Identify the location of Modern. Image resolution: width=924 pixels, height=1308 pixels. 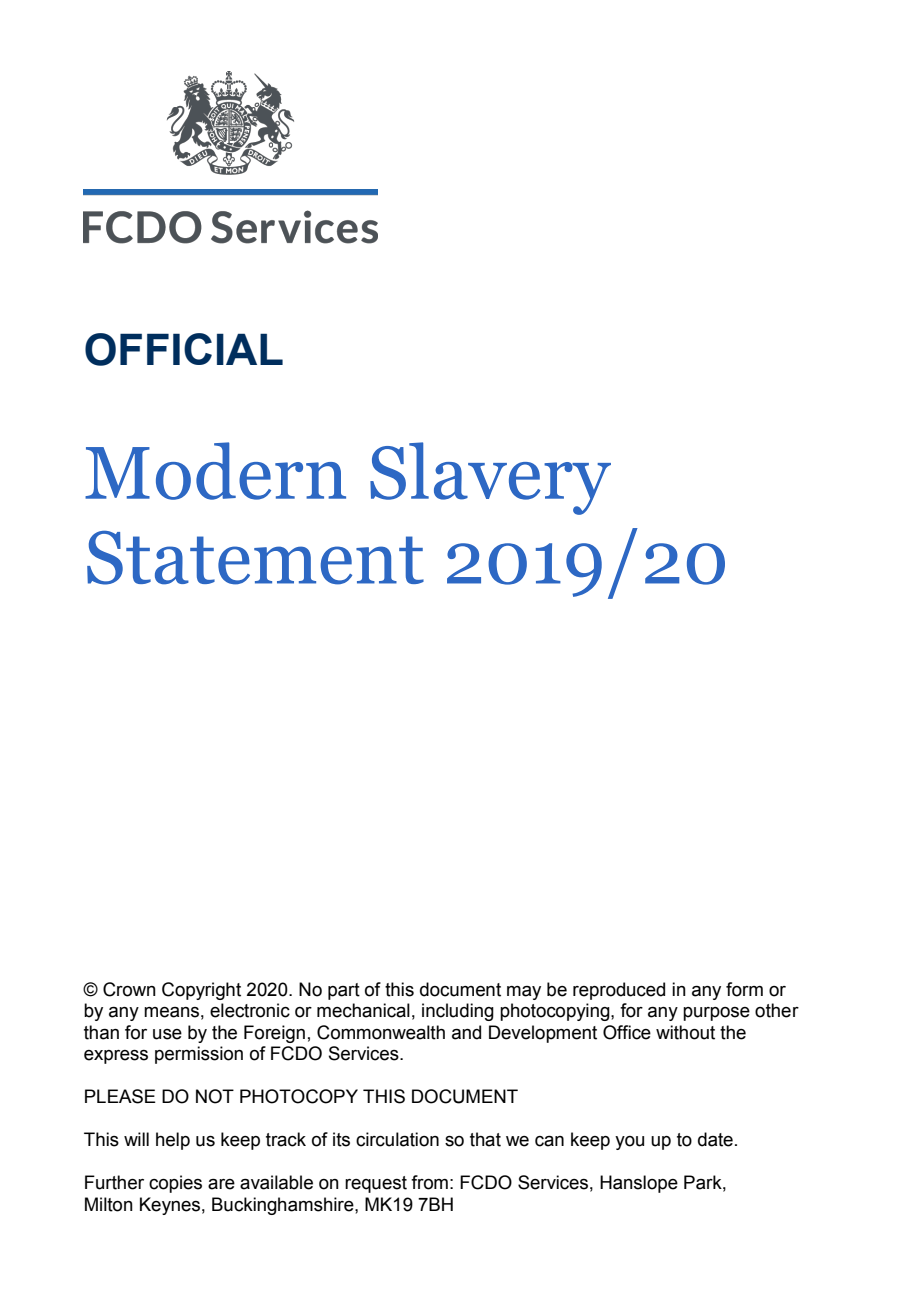
(215, 471).
